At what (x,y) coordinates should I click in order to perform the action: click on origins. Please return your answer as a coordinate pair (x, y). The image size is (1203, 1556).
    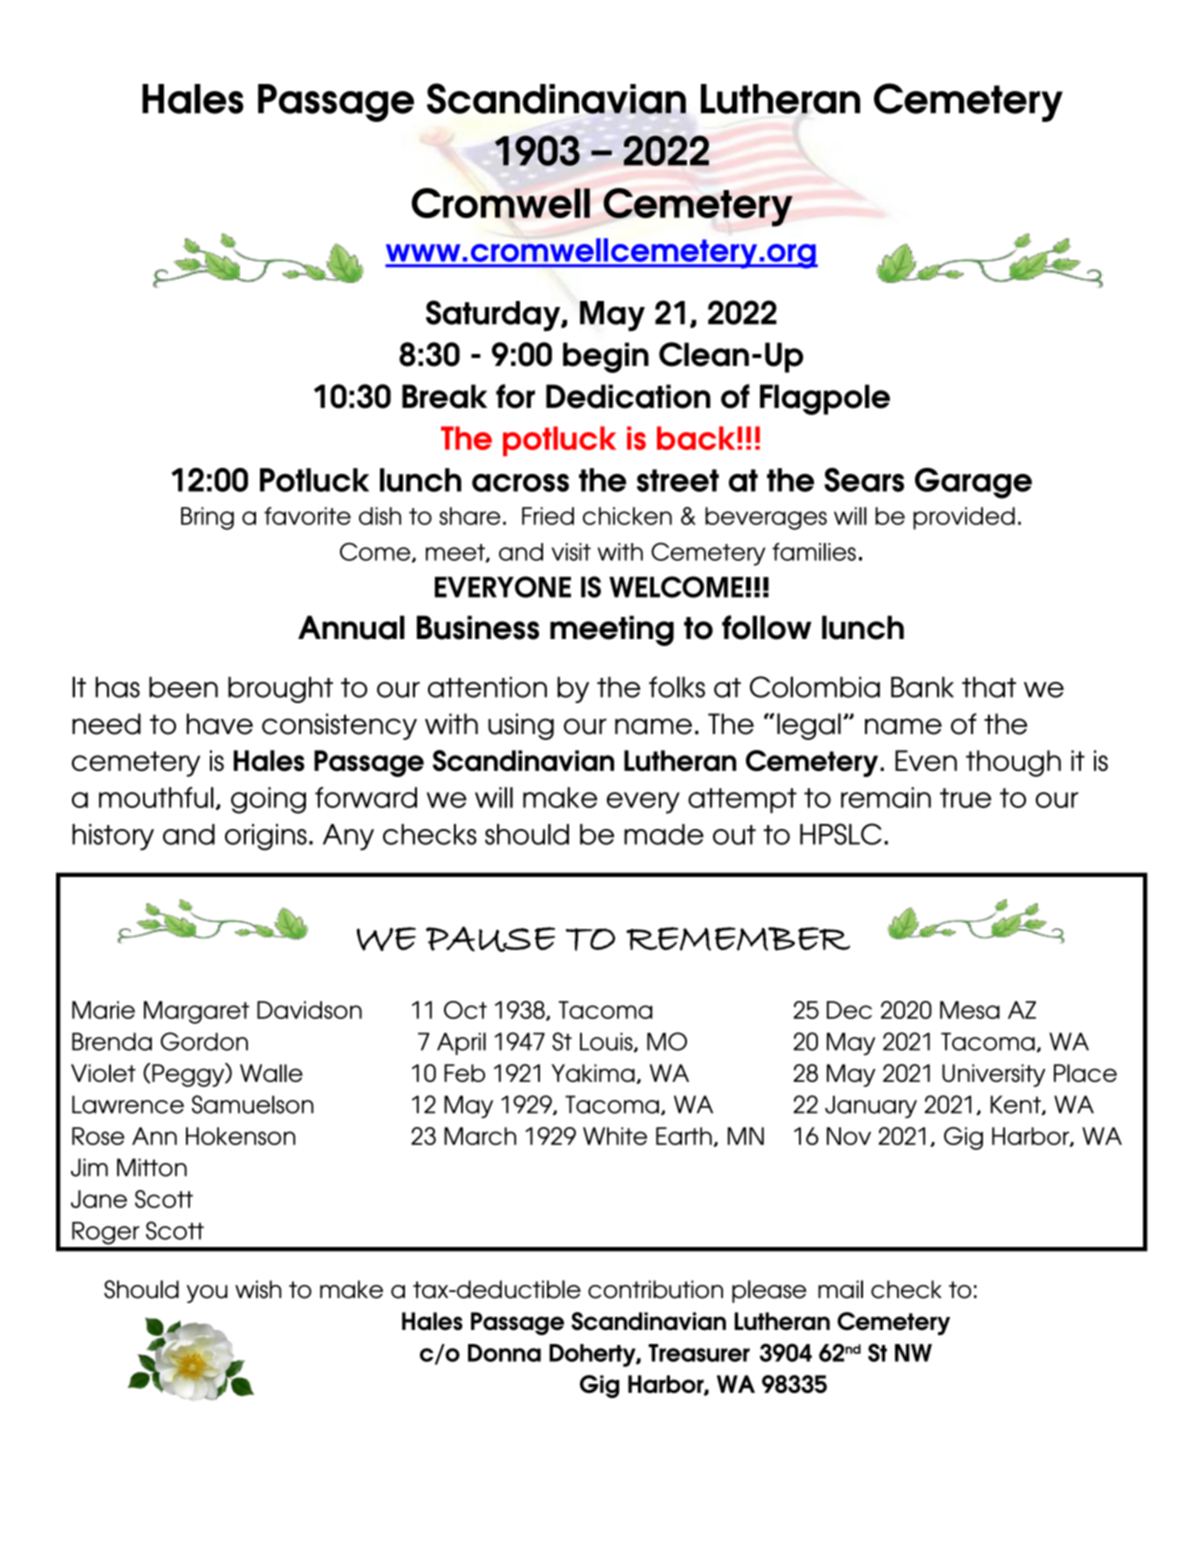
    Looking at the image, I should click on (266, 837).
